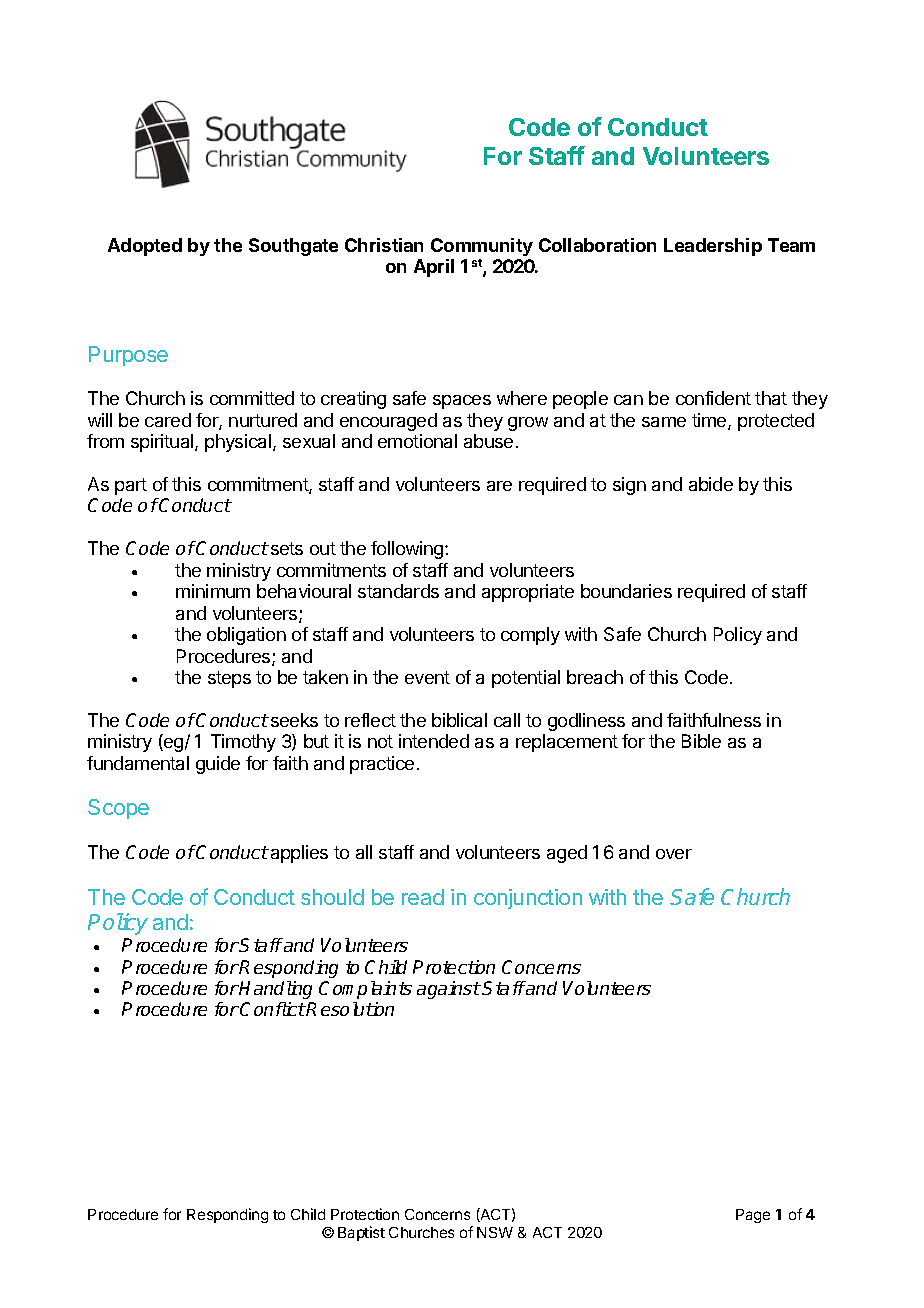  What do you see at coordinates (434, 741) in the screenshot?
I see `intended` at bounding box center [434, 741].
